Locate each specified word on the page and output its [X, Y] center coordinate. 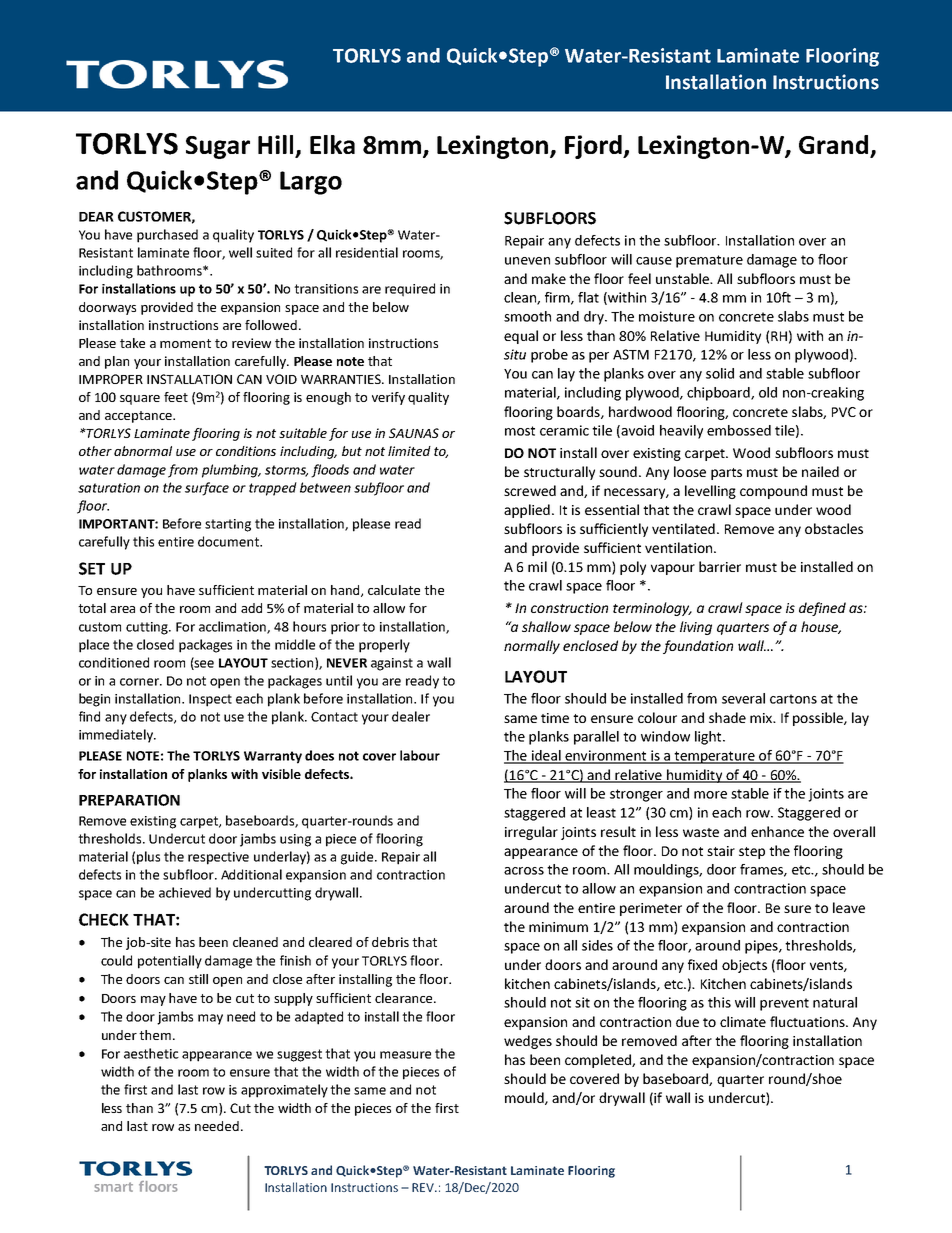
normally [532, 647]
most [520, 431]
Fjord [594, 147]
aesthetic [151, 1053]
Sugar [218, 147]
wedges [528, 1042]
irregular [531, 833]
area [122, 609]
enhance [777, 831]
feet [176, 397]
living [696, 628]
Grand [835, 146]
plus [148, 858]
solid [720, 373]
